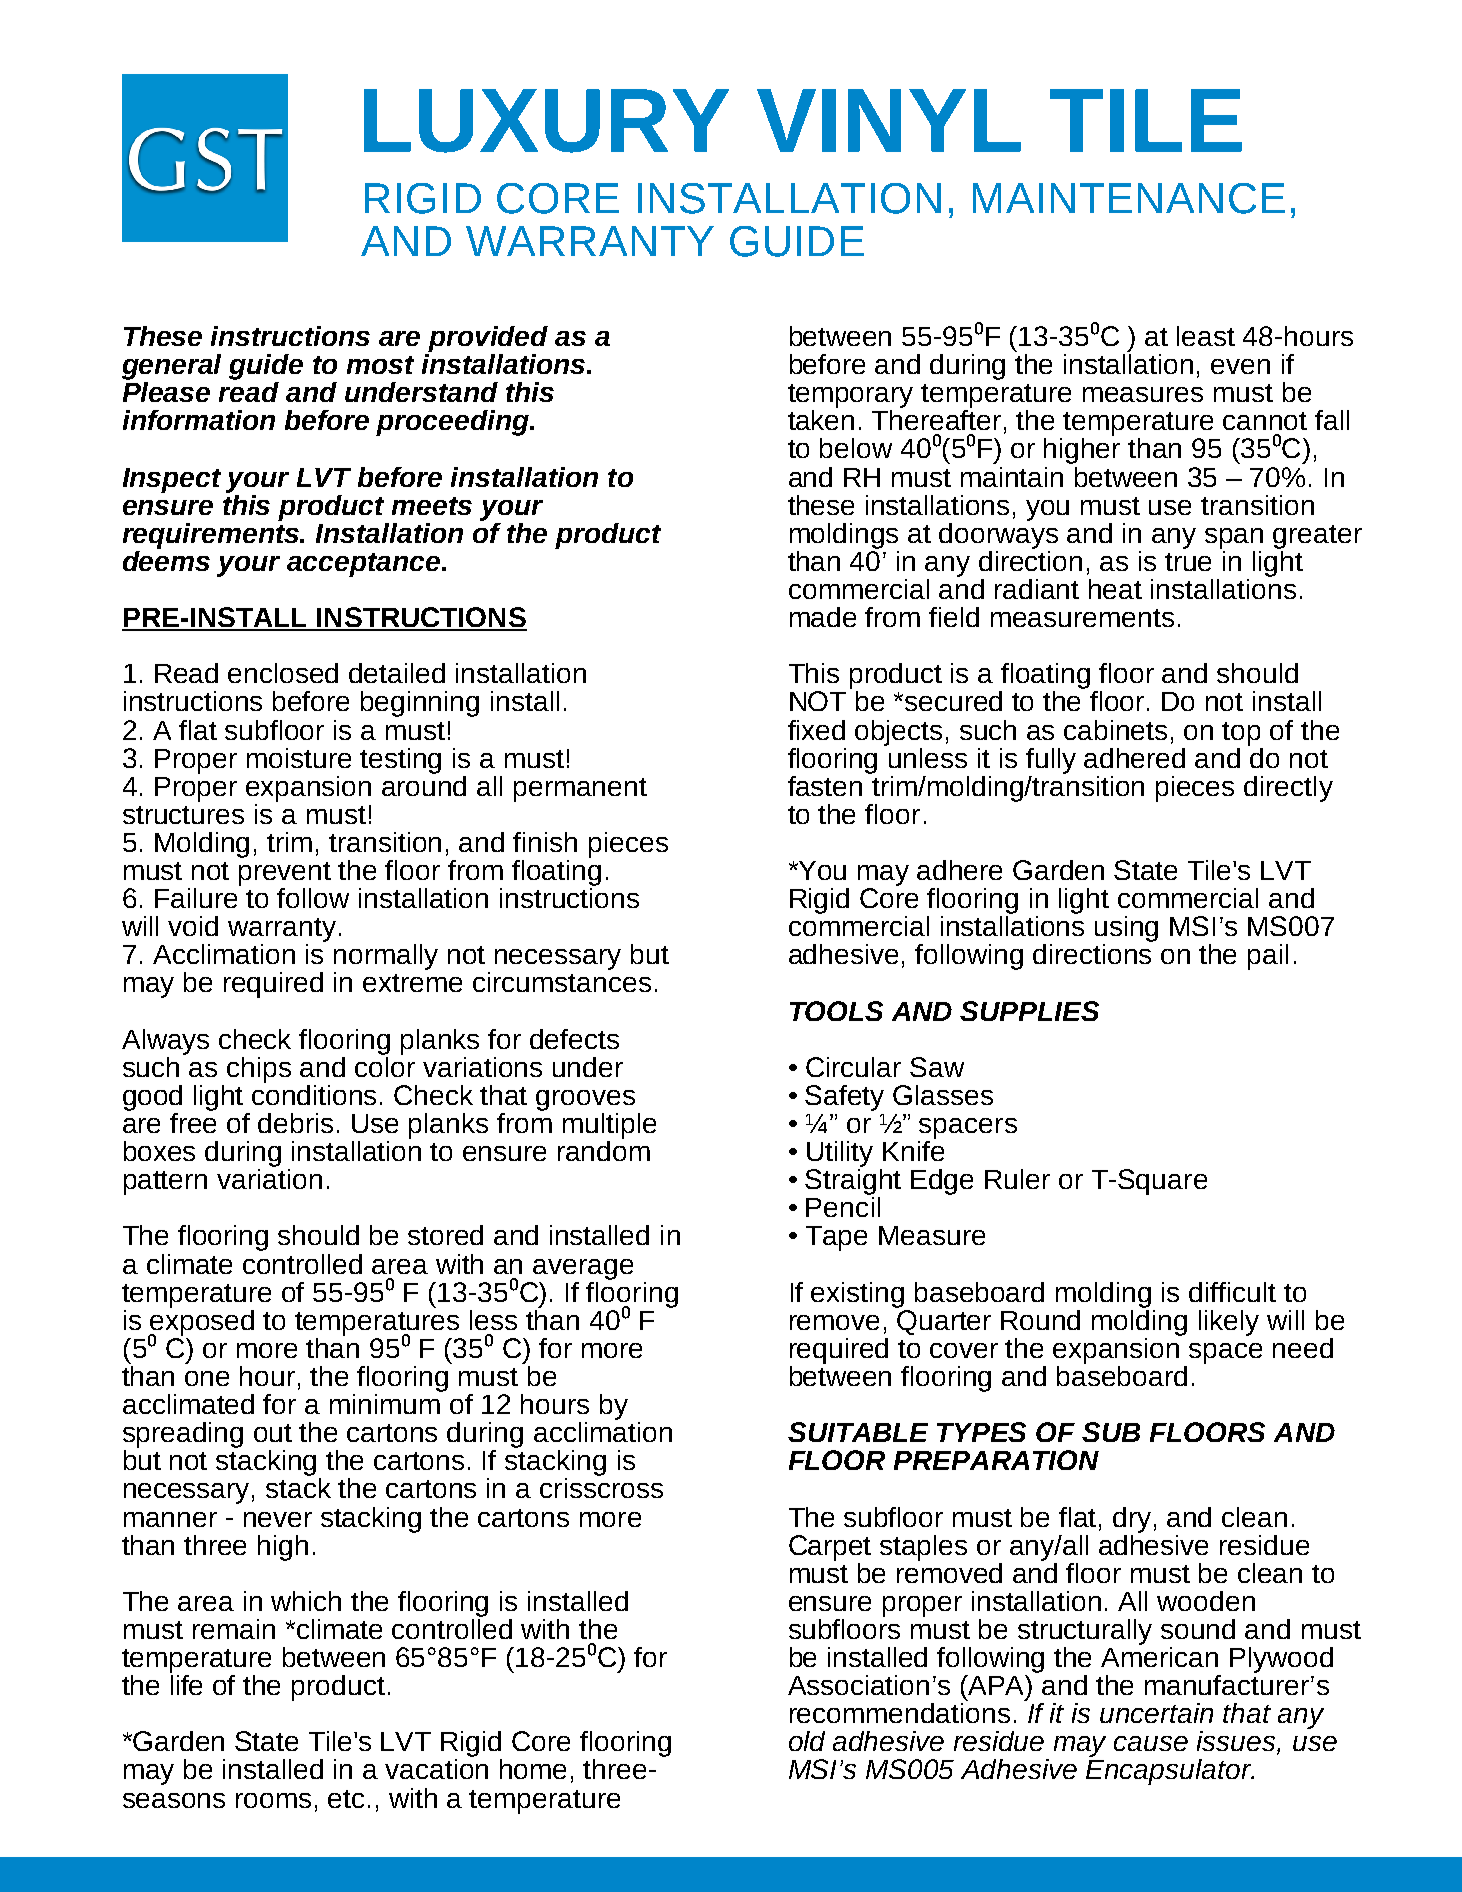 Image resolution: width=1462 pixels, height=1892 pixels. What do you see at coordinates (346, 1799) in the screenshot?
I see `etc` at bounding box center [346, 1799].
